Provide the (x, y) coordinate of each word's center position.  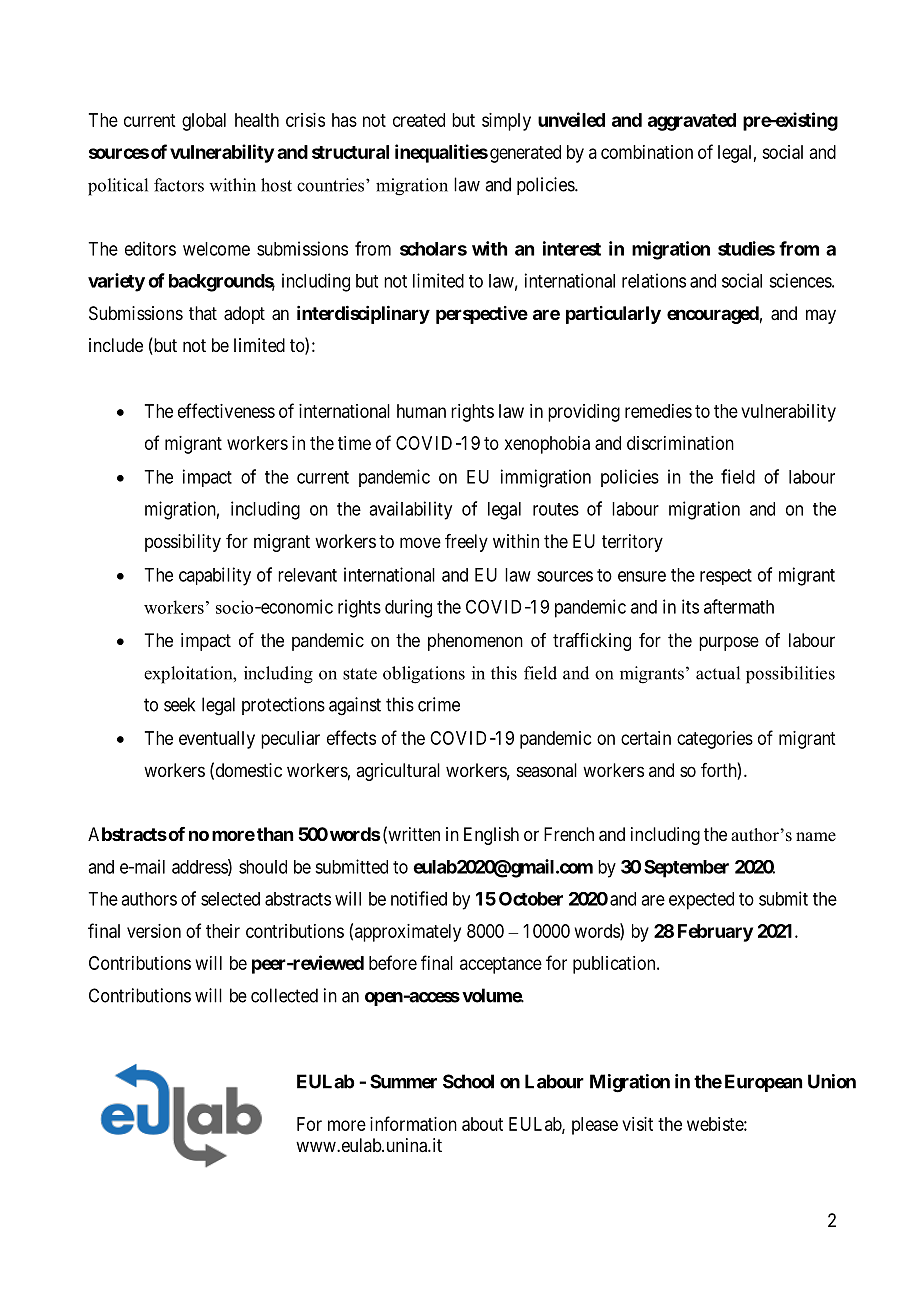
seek (179, 704)
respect (726, 577)
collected (284, 995)
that (203, 313)
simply (506, 122)
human (421, 411)
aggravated (692, 122)
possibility (183, 543)
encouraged (713, 315)
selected (230, 899)
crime (439, 704)
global (204, 122)
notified (419, 898)
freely (466, 543)
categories (715, 740)
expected (701, 901)
